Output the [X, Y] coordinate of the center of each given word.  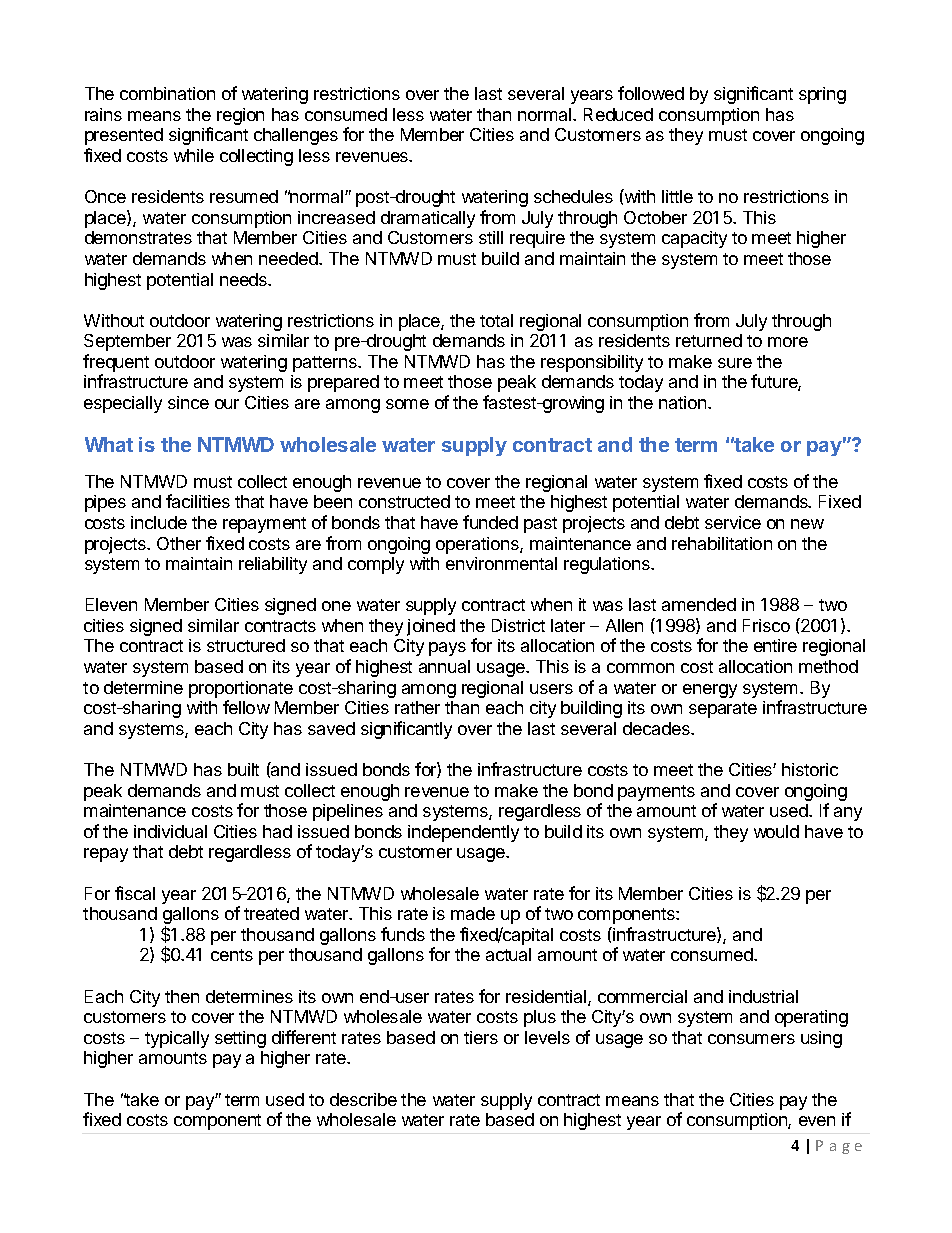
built [243, 769]
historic [810, 769]
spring [822, 95]
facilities [198, 501]
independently [463, 833]
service [733, 522]
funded [490, 522]
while [194, 155]
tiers [481, 1037]
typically [177, 1039]
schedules [573, 196]
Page [839, 1147]
